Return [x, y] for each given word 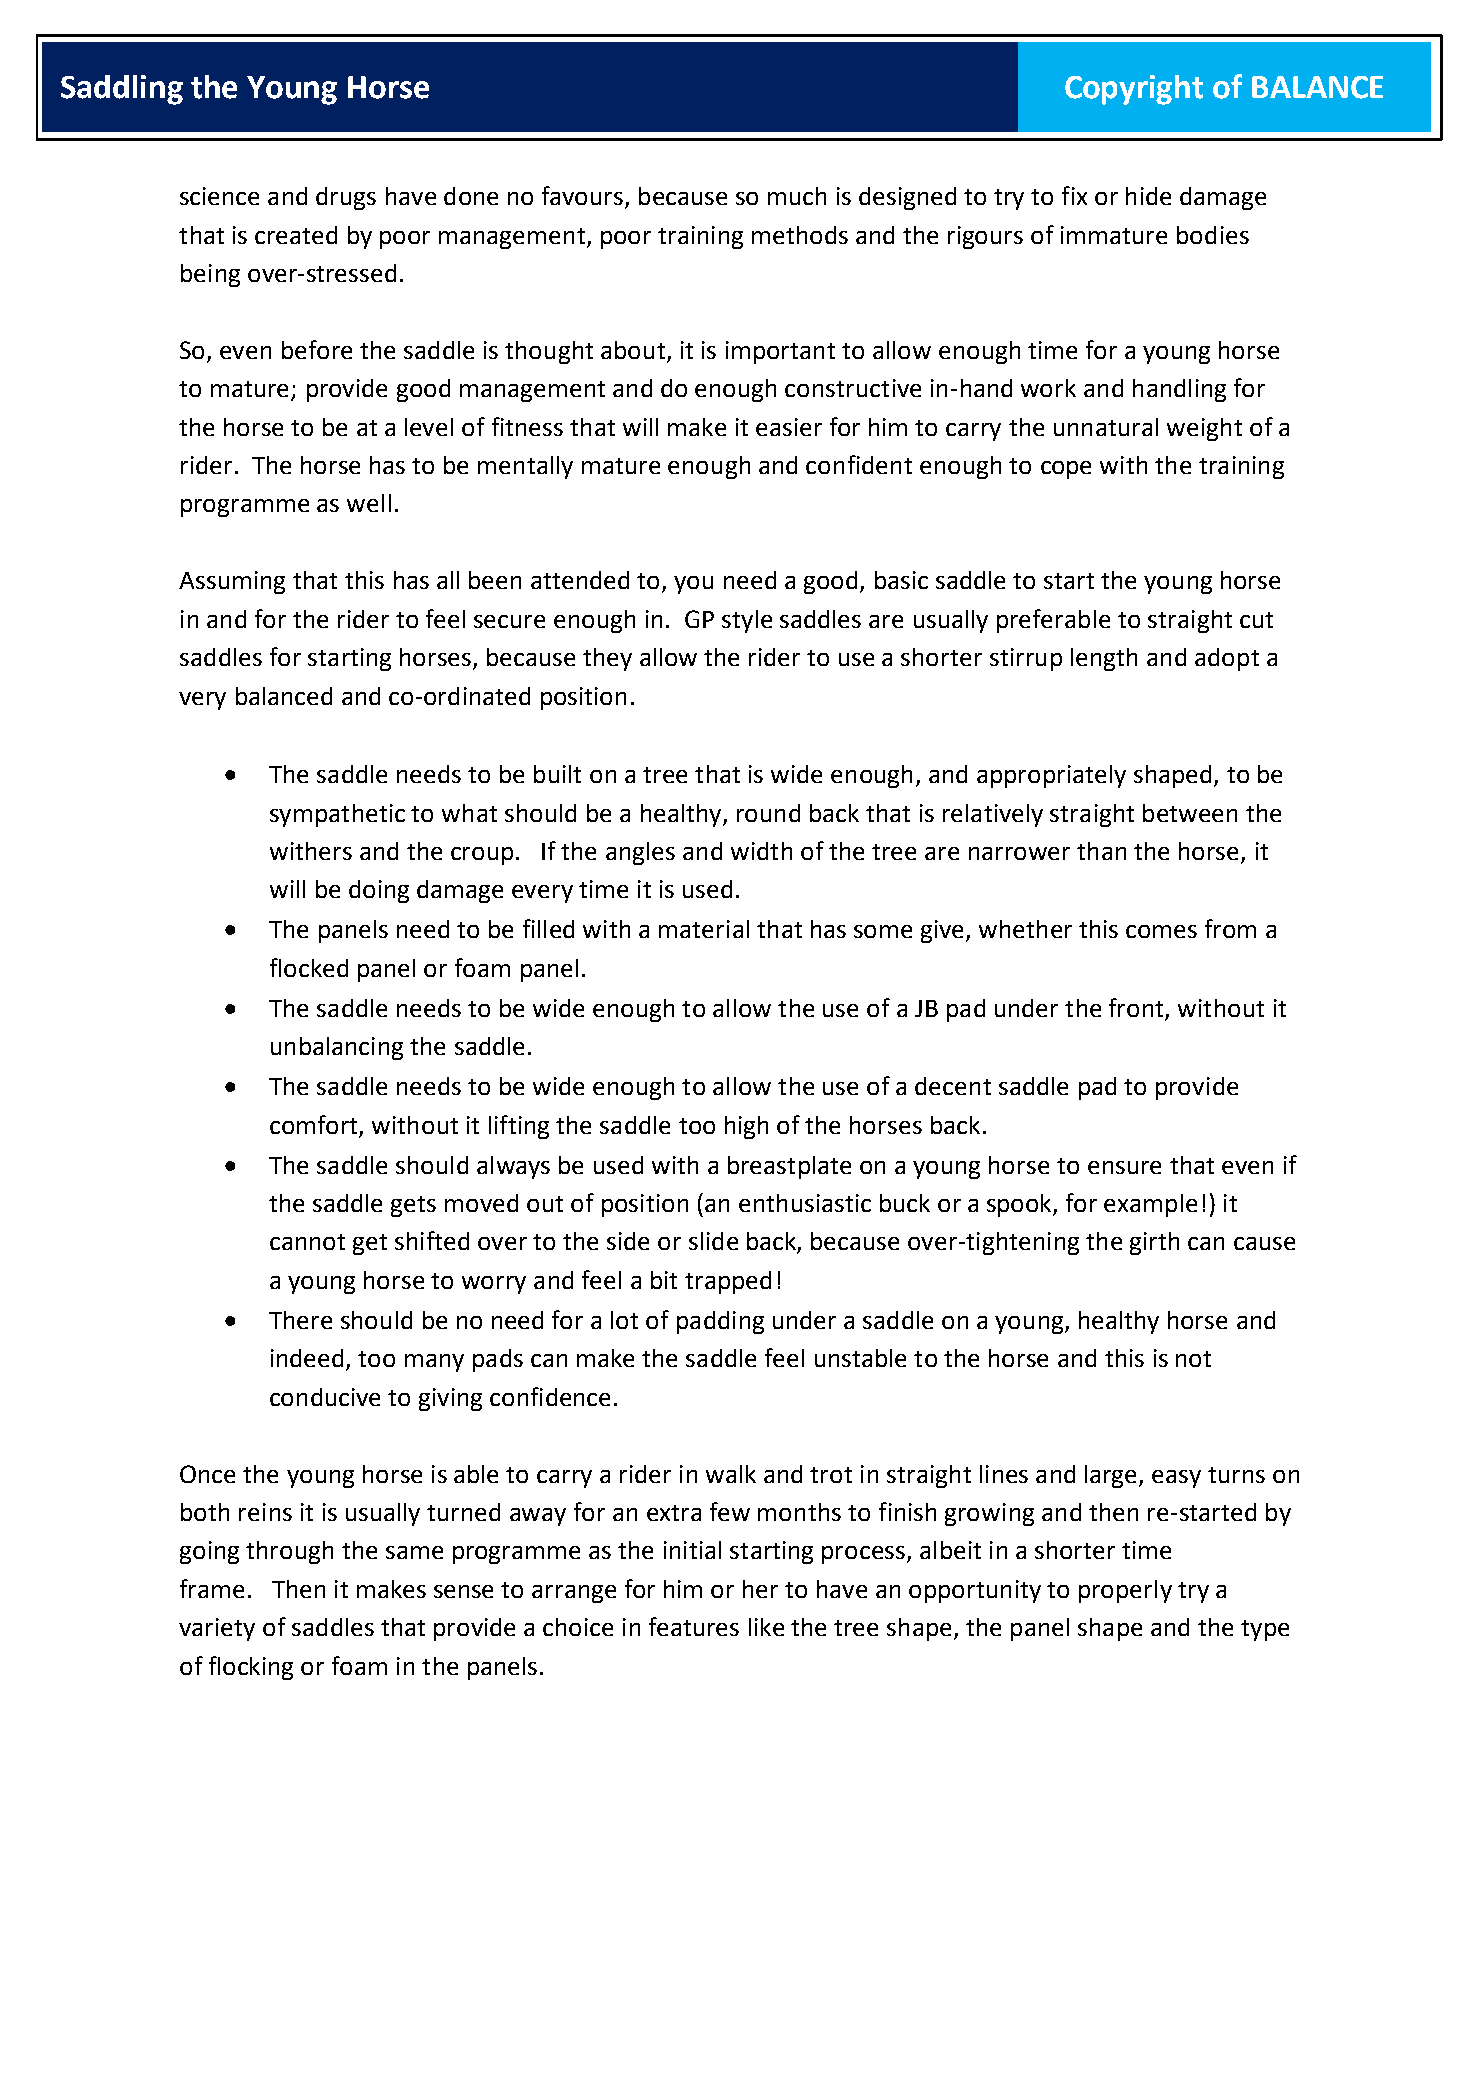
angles [640, 853]
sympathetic [337, 815]
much [797, 196]
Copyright [1134, 90]
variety [217, 1629]
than [1101, 851]
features [694, 1626]
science [219, 196]
